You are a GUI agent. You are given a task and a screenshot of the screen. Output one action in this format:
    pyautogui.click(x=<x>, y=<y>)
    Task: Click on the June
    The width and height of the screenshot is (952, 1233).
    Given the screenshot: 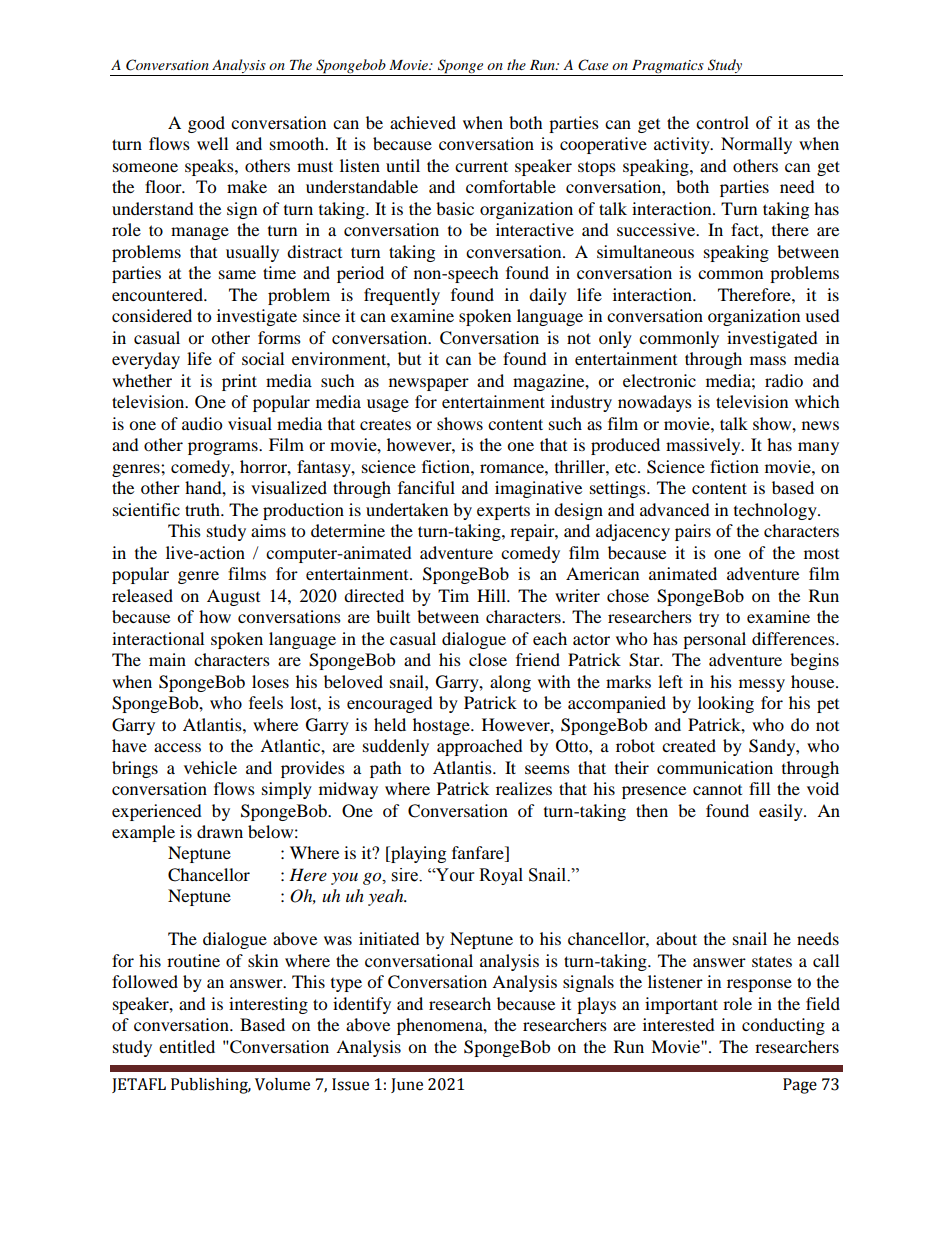 What is the action you would take?
    pyautogui.click(x=407, y=1085)
